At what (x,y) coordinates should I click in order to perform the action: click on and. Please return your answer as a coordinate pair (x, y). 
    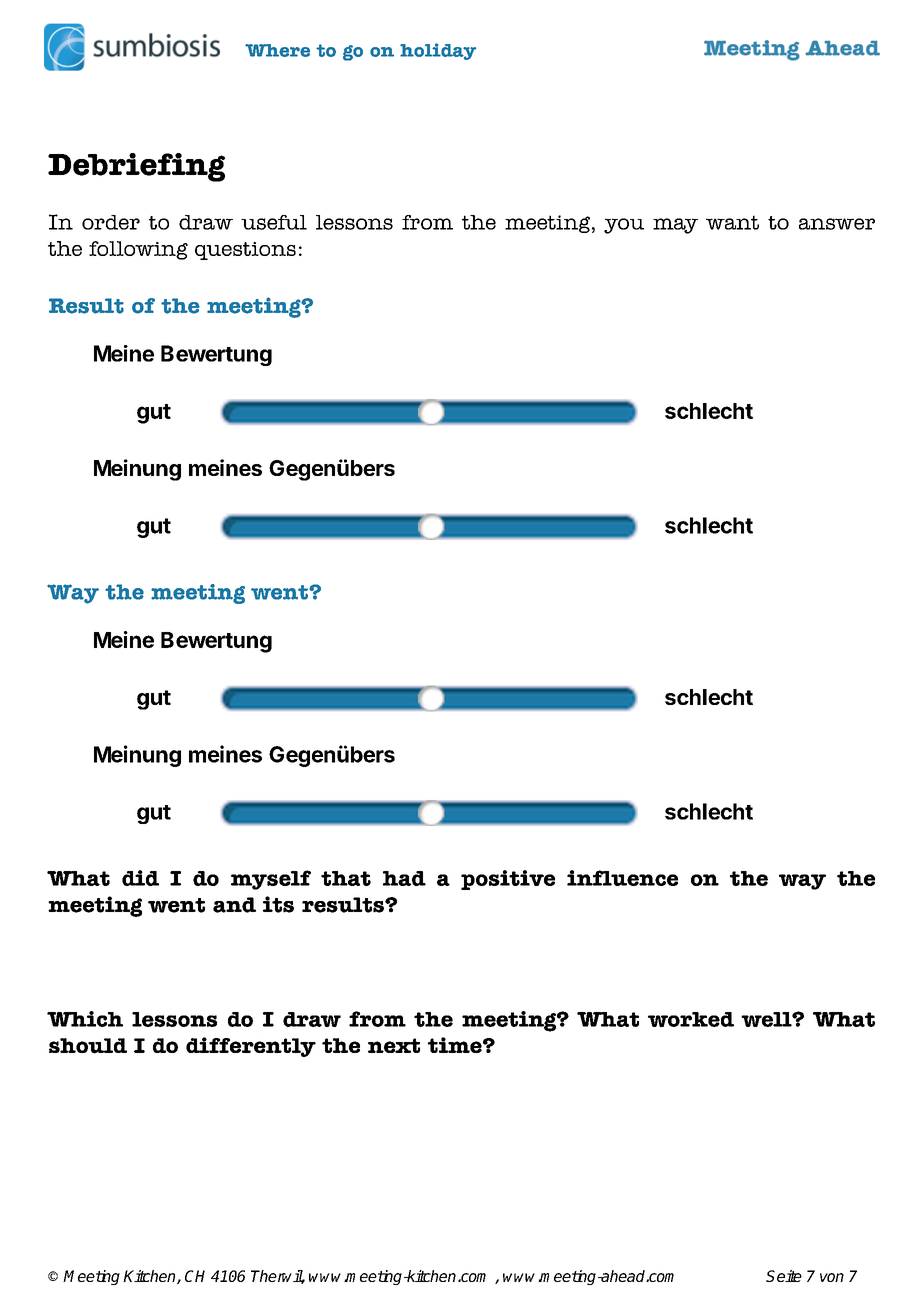
    Looking at the image, I should click on (234, 905).
